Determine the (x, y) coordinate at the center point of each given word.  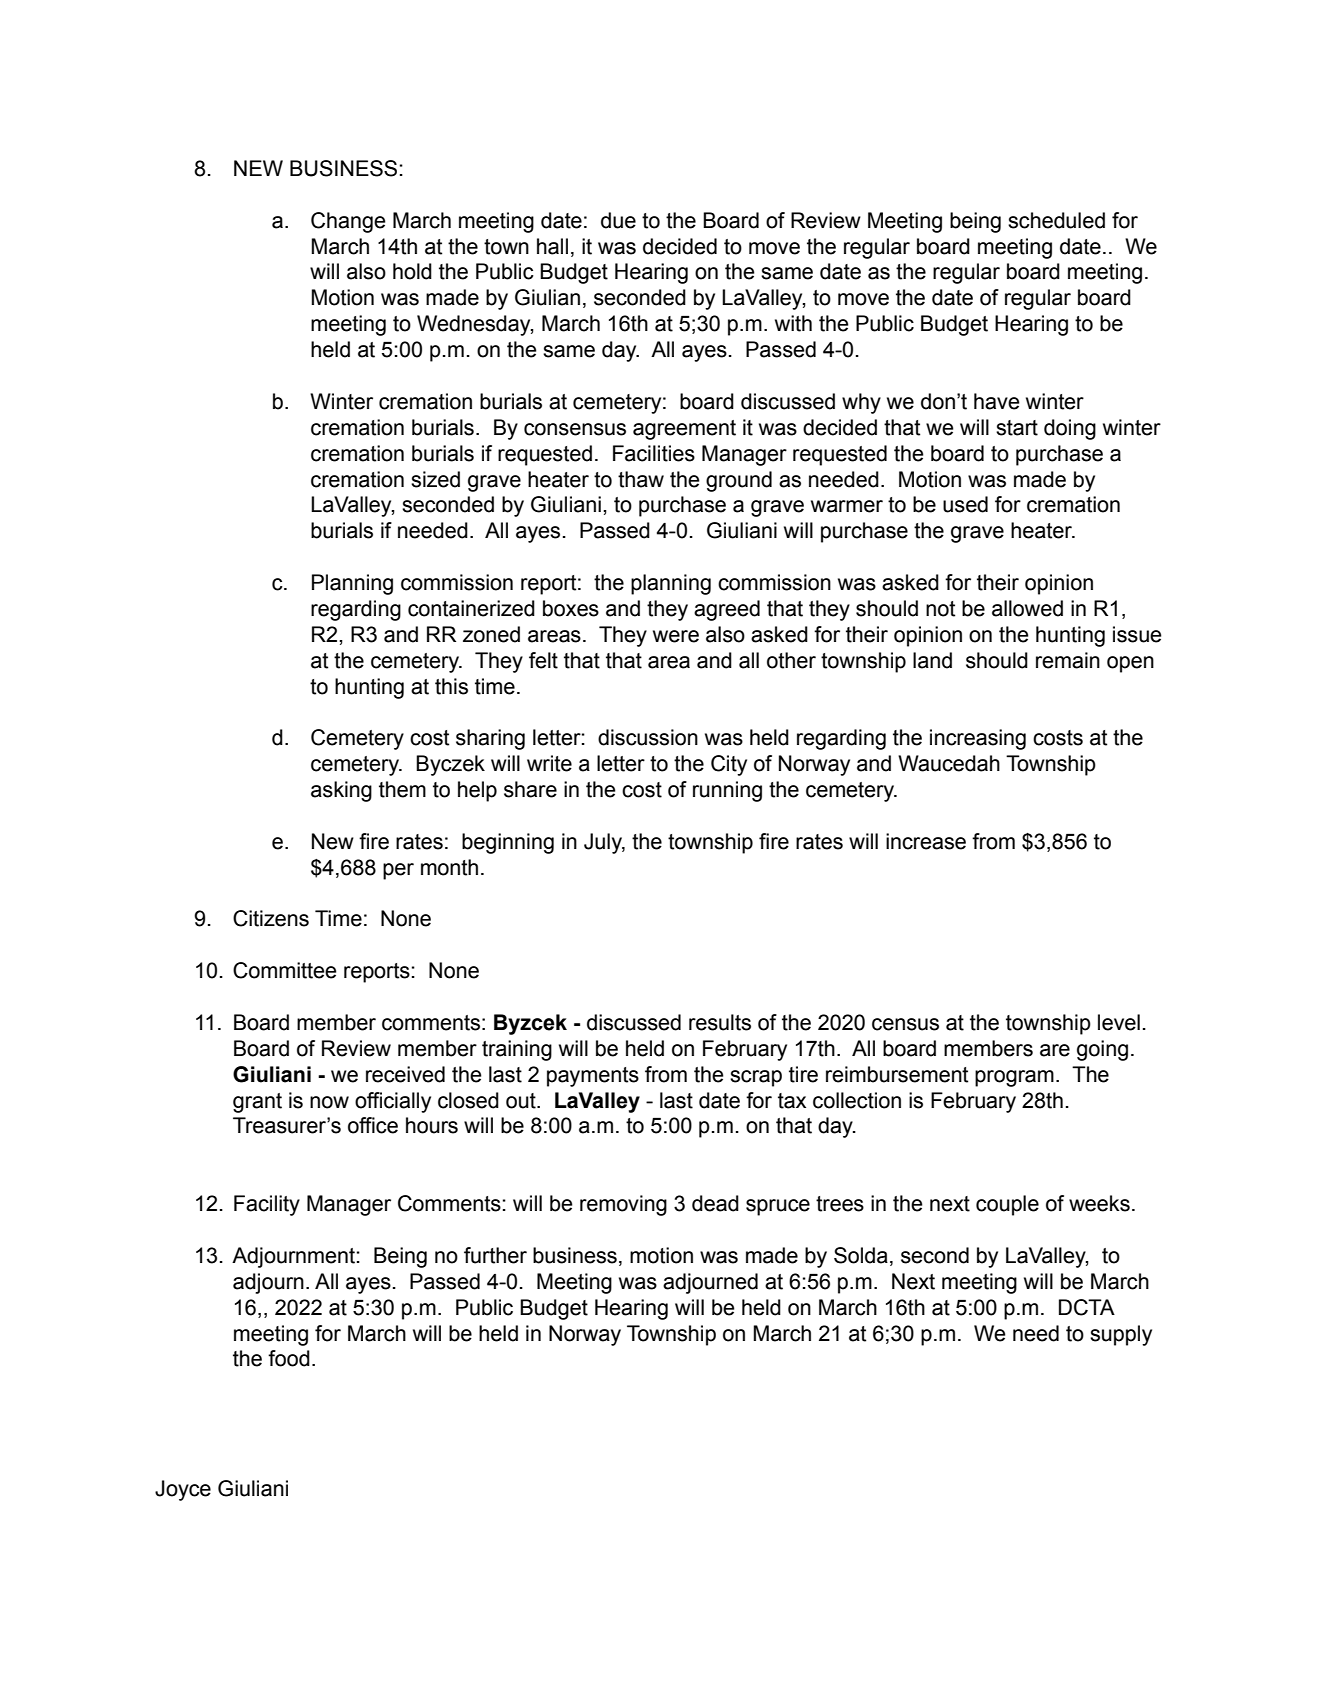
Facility (267, 1205)
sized (435, 479)
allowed (1027, 608)
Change (348, 222)
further (495, 1255)
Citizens (271, 918)
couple (1007, 1205)
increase (926, 841)
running (727, 791)
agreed (727, 610)
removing (623, 1205)
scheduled (1056, 220)
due (618, 220)
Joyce (183, 1490)
